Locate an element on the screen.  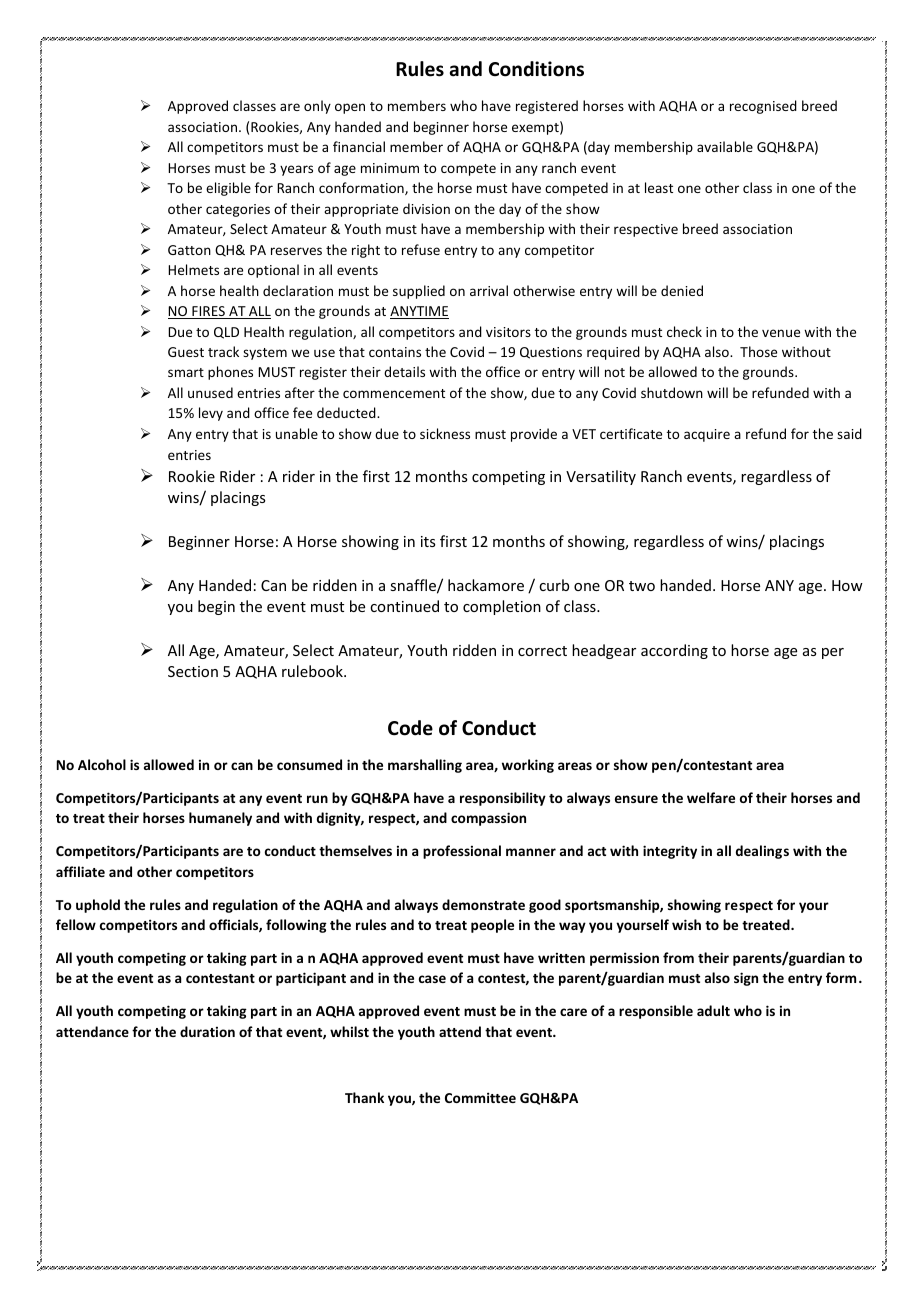
eligible is located at coordinates (228, 189).
